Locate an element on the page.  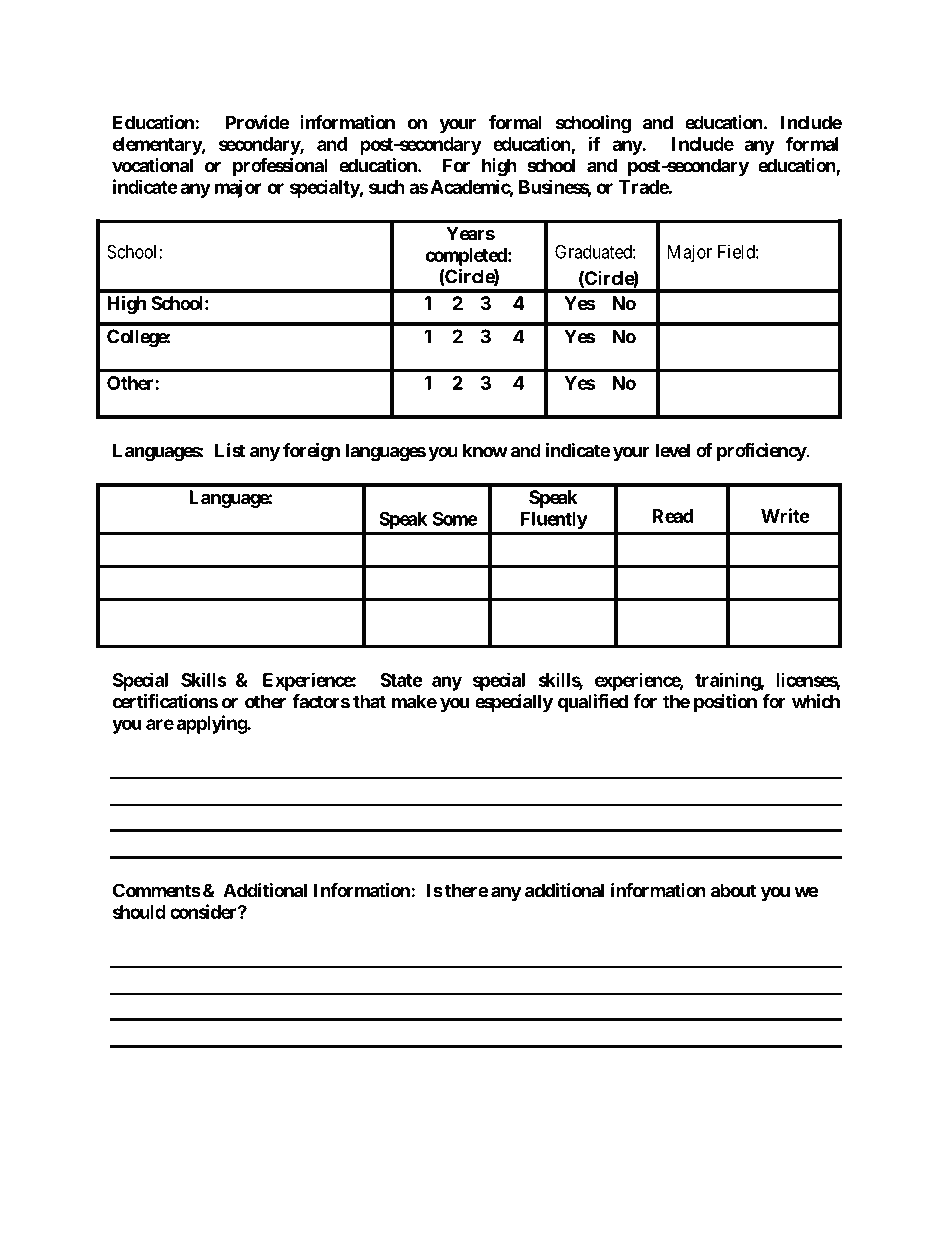
position is located at coordinates (725, 703).
